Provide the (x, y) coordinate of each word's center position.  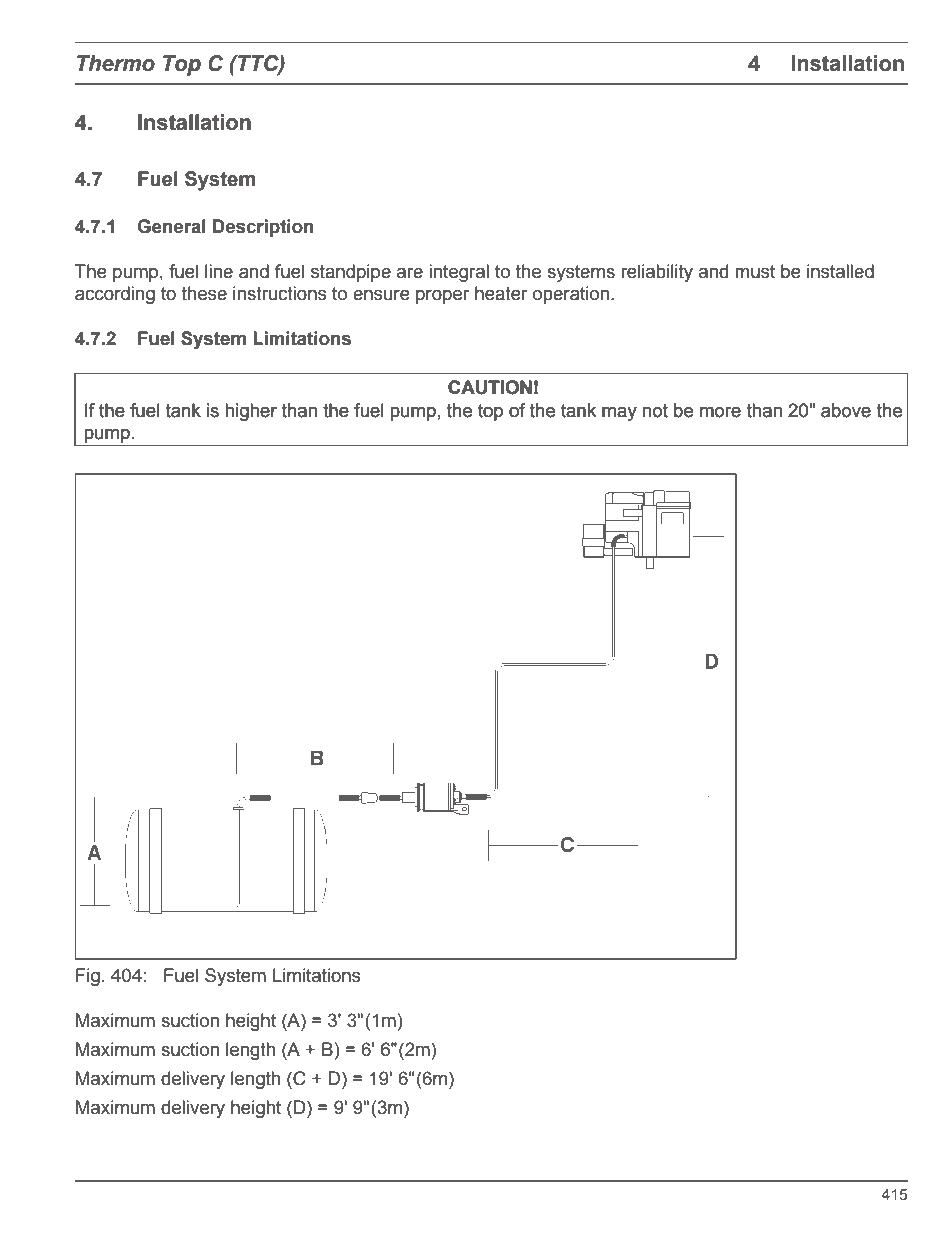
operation (572, 295)
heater (501, 293)
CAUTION (490, 387)
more (720, 412)
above (846, 410)
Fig (88, 977)
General (172, 226)
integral (459, 273)
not (655, 411)
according (115, 295)
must (755, 272)
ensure (381, 295)
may (619, 414)
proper (442, 297)
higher (251, 412)
